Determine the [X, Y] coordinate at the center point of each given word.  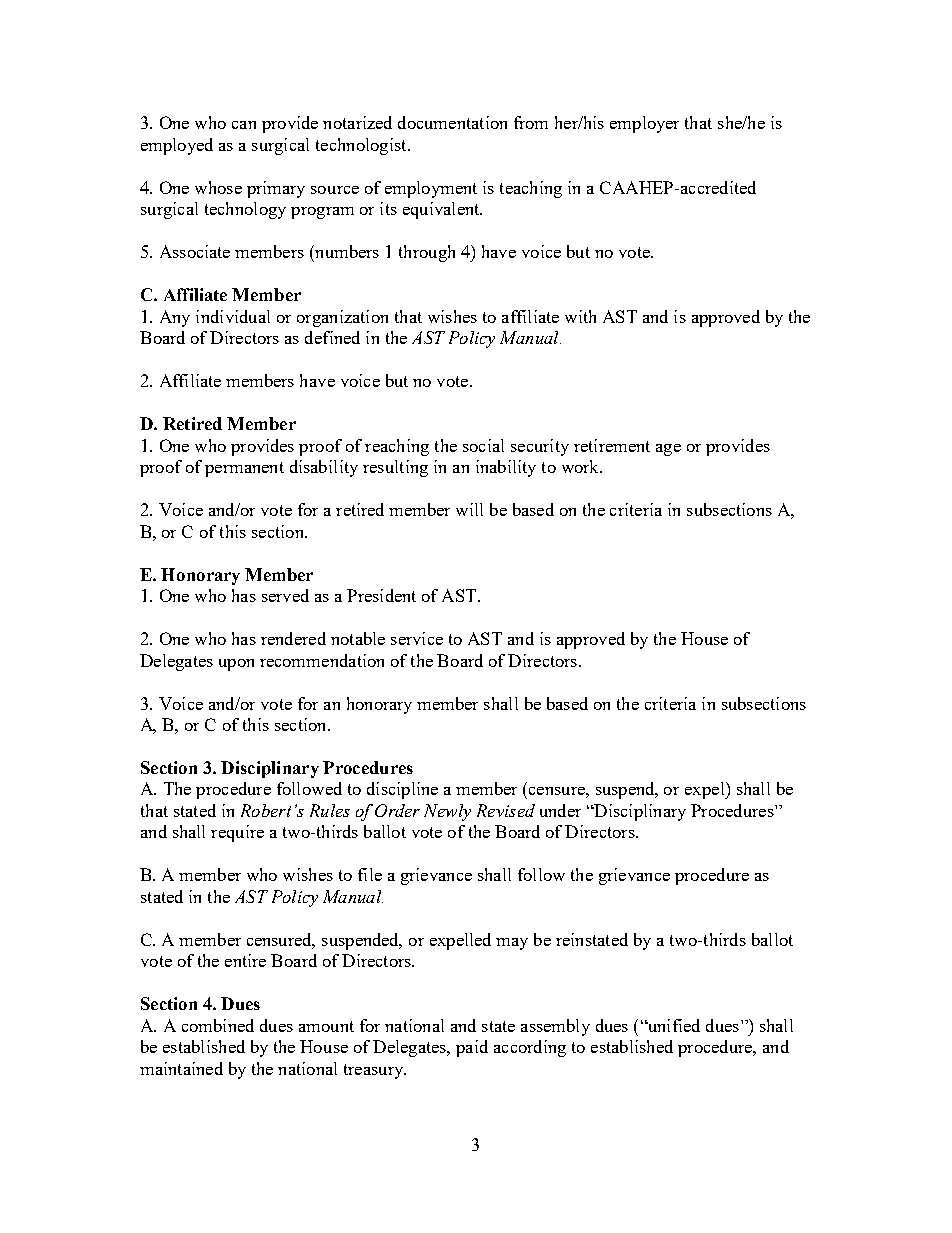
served [285, 595]
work [581, 466]
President [381, 595]
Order [397, 810]
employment [431, 189]
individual [233, 316]
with [580, 316]
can [244, 125]
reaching [397, 447]
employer [644, 124]
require [237, 833]
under [560, 810]
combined [218, 1025]
